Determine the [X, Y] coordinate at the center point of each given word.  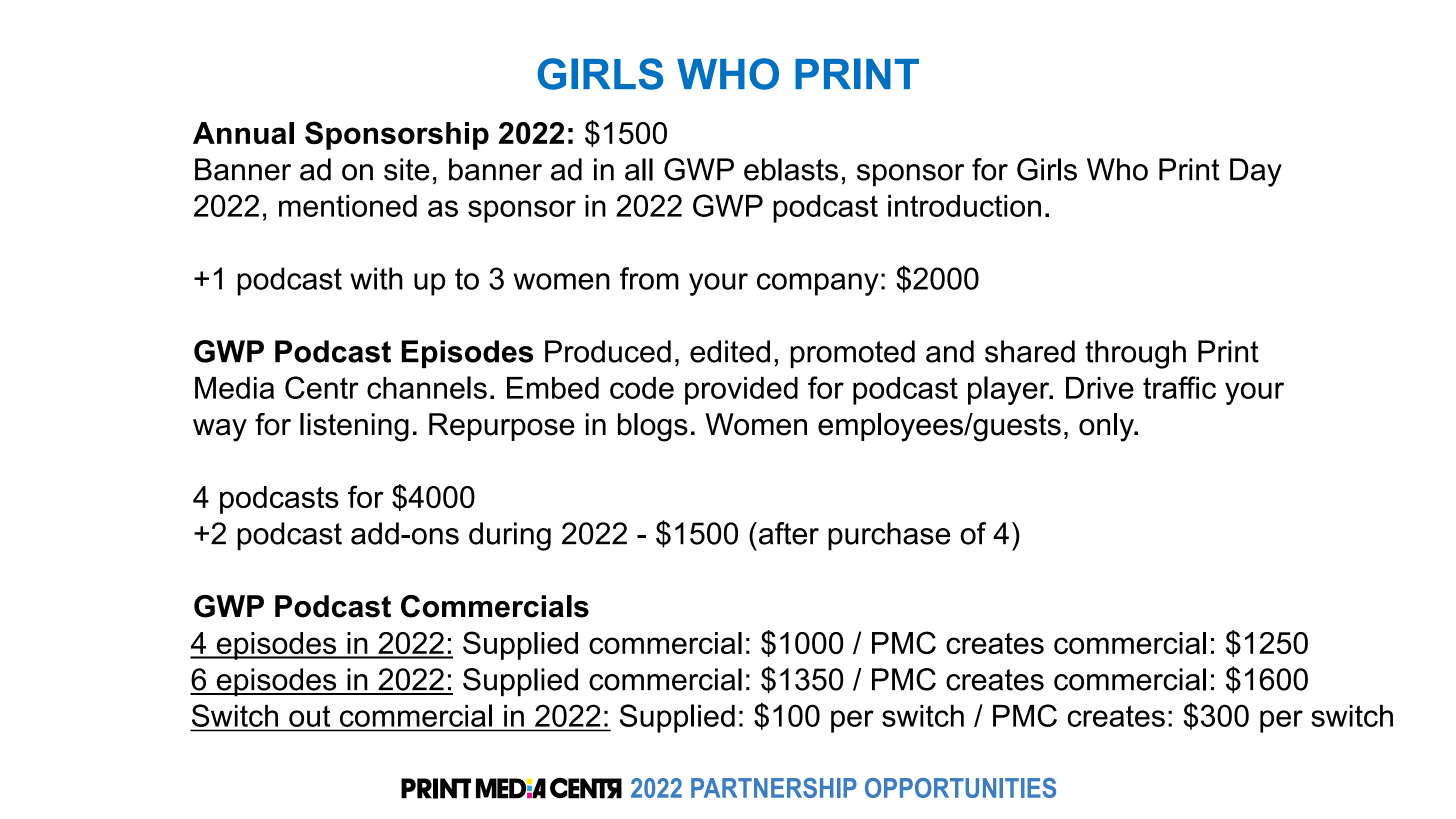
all [639, 169]
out [309, 716]
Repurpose [502, 427]
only [1107, 427]
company [818, 284]
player [1010, 390]
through [1135, 354]
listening [354, 427]
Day [1256, 172]
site [407, 169]
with [376, 278]
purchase [889, 536]
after [789, 533]
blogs [653, 427]
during [510, 536]
